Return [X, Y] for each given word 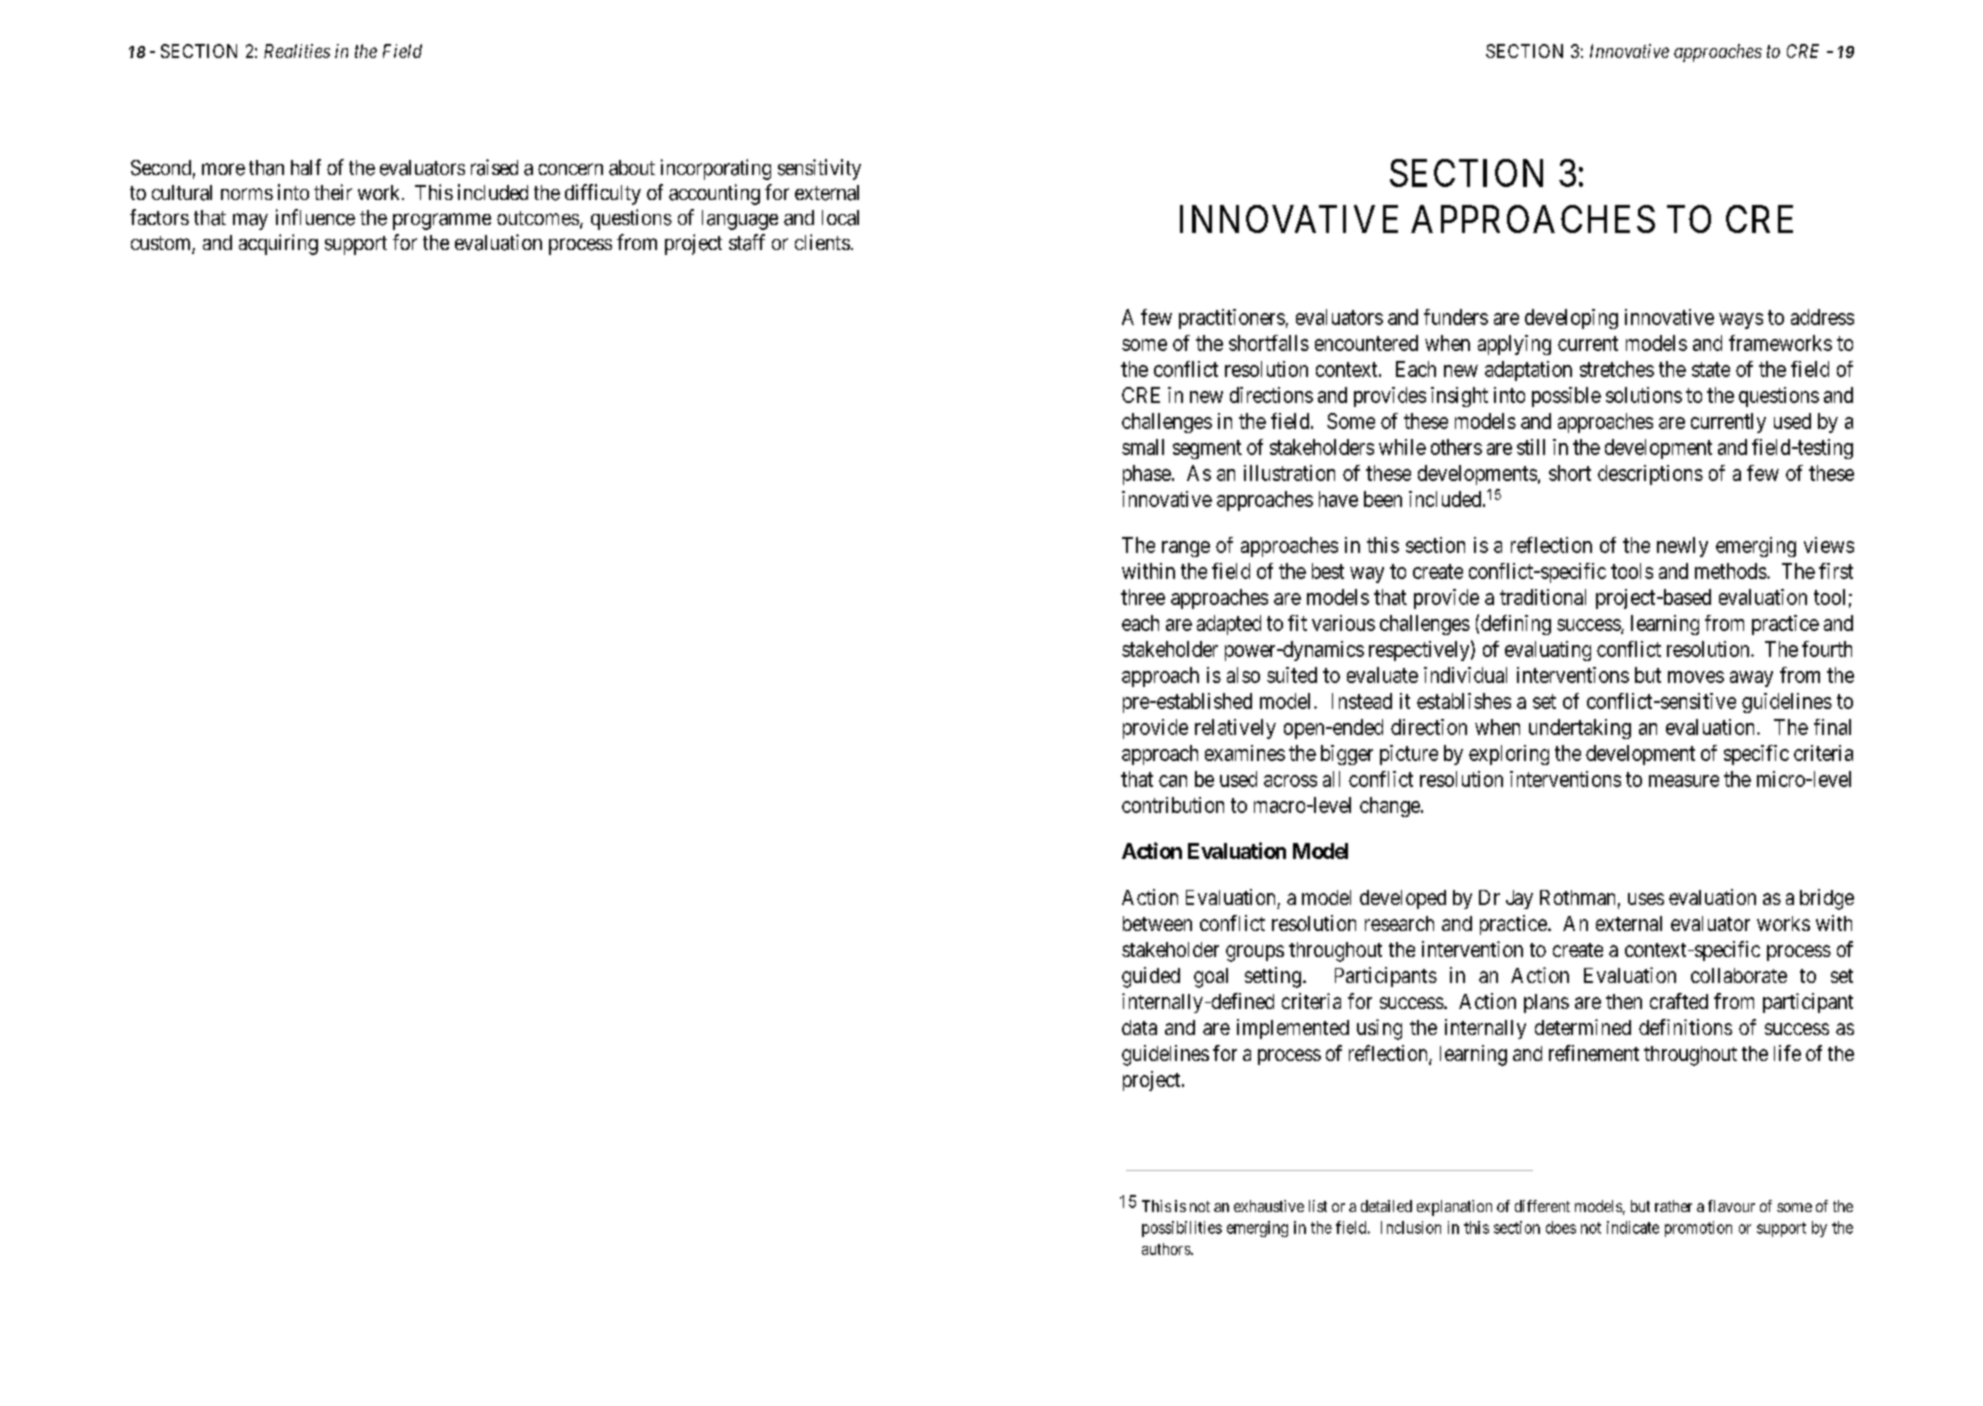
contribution [1173, 805]
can [1173, 781]
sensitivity [819, 169]
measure [1684, 781]
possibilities [1182, 1229]
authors [1167, 1249]
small [1143, 447]
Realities [297, 51]
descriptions [1650, 475]
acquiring [278, 244]
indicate [1633, 1227]
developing [1571, 319]
